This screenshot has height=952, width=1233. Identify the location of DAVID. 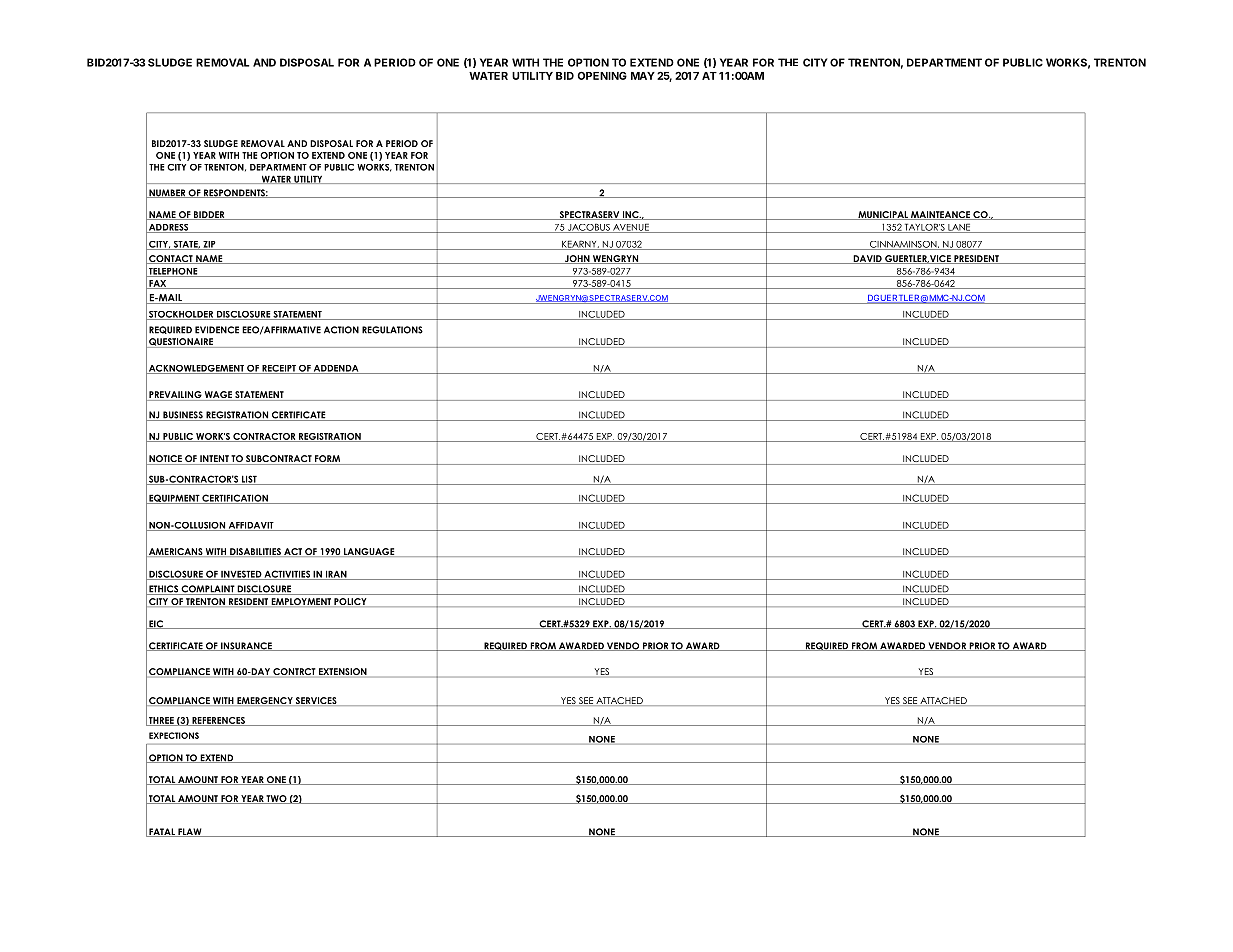
(867, 259).
